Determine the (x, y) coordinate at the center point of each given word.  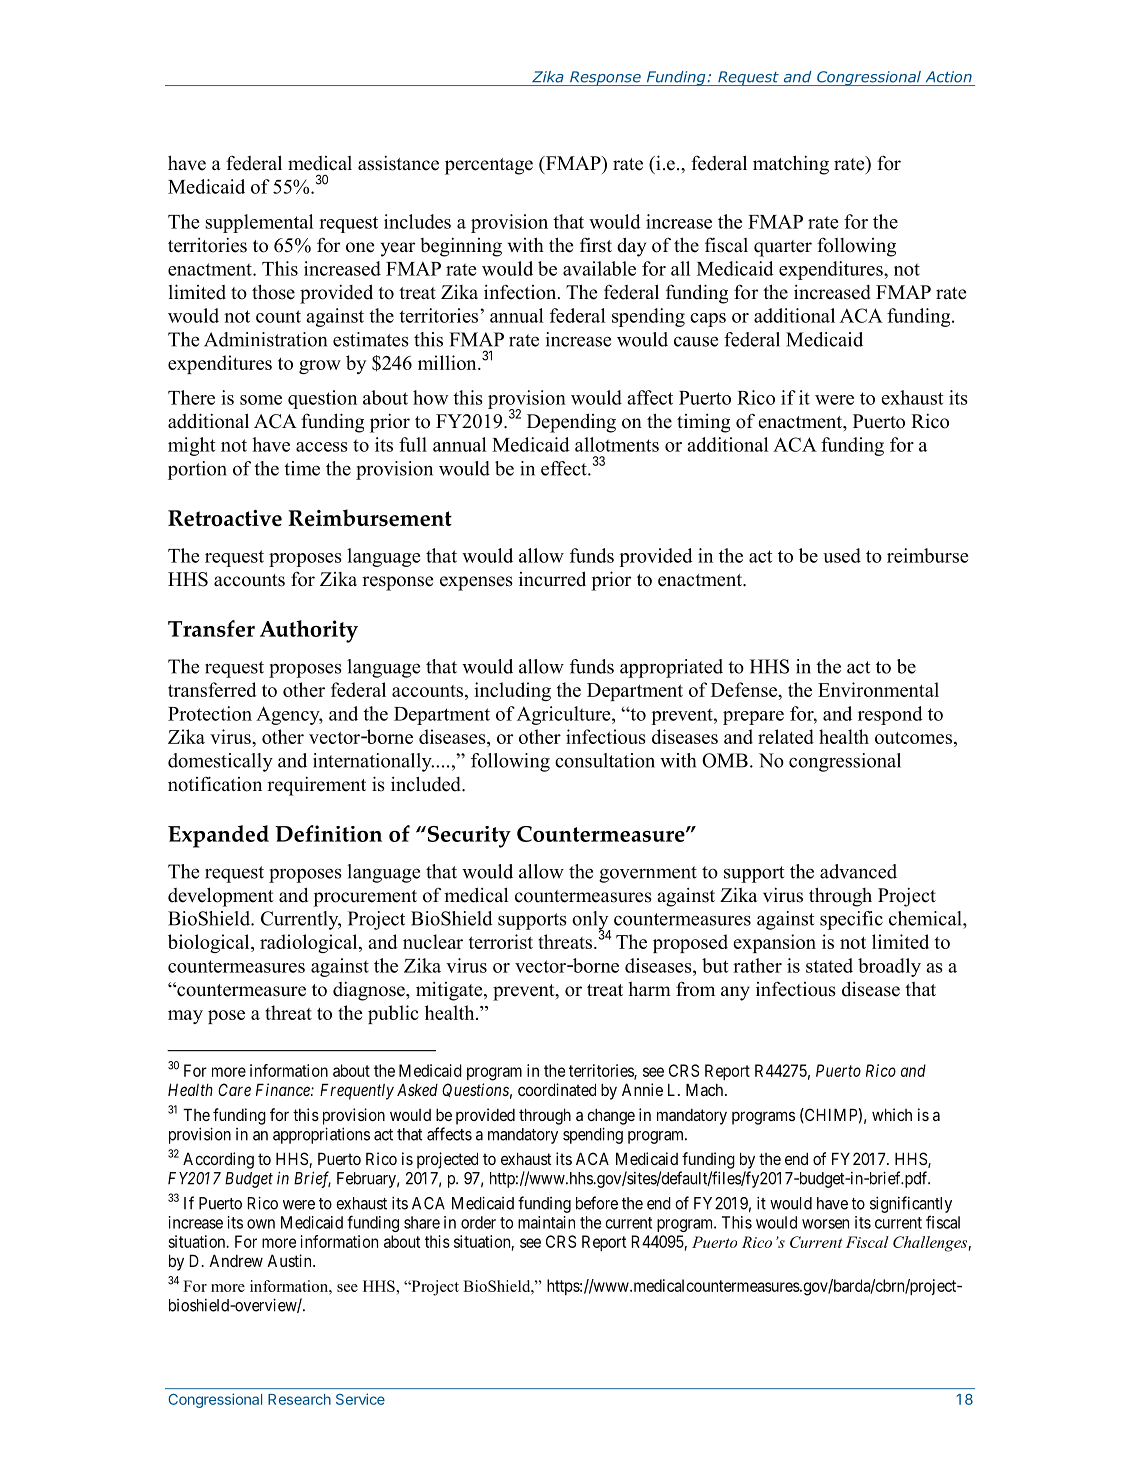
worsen (825, 1224)
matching (791, 165)
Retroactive (225, 518)
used (842, 555)
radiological (310, 943)
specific (851, 920)
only (591, 921)
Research (299, 1399)
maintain (546, 1222)
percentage (489, 166)
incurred (552, 579)
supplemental (259, 223)
